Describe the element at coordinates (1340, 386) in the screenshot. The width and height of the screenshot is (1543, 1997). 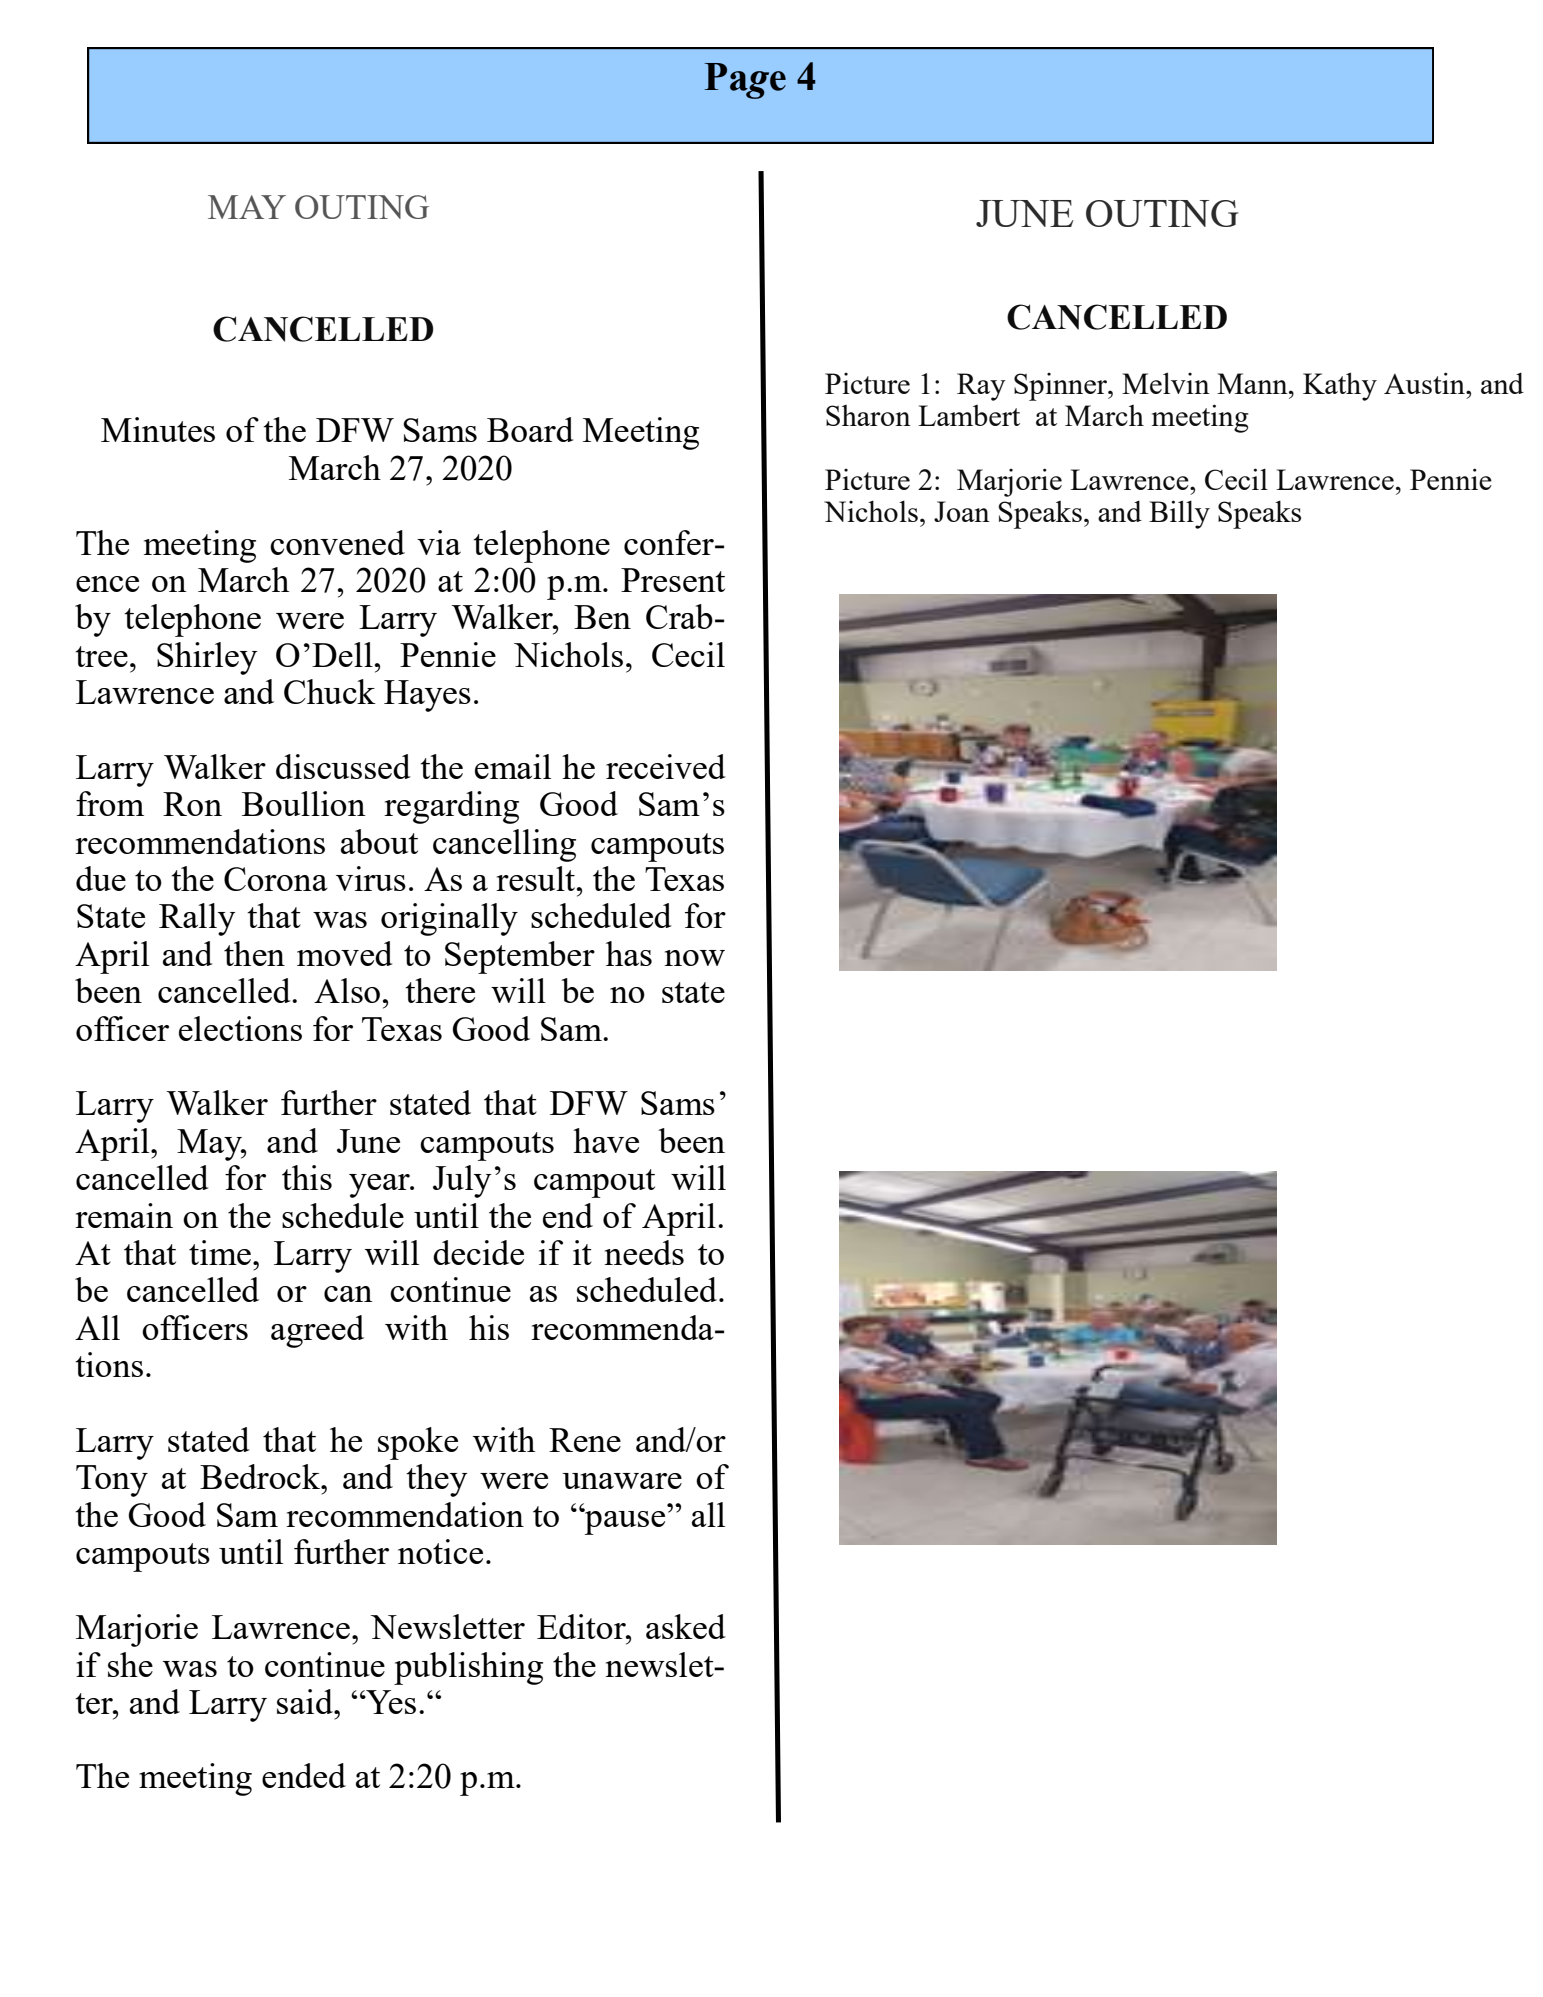
I see `Kathy` at that location.
